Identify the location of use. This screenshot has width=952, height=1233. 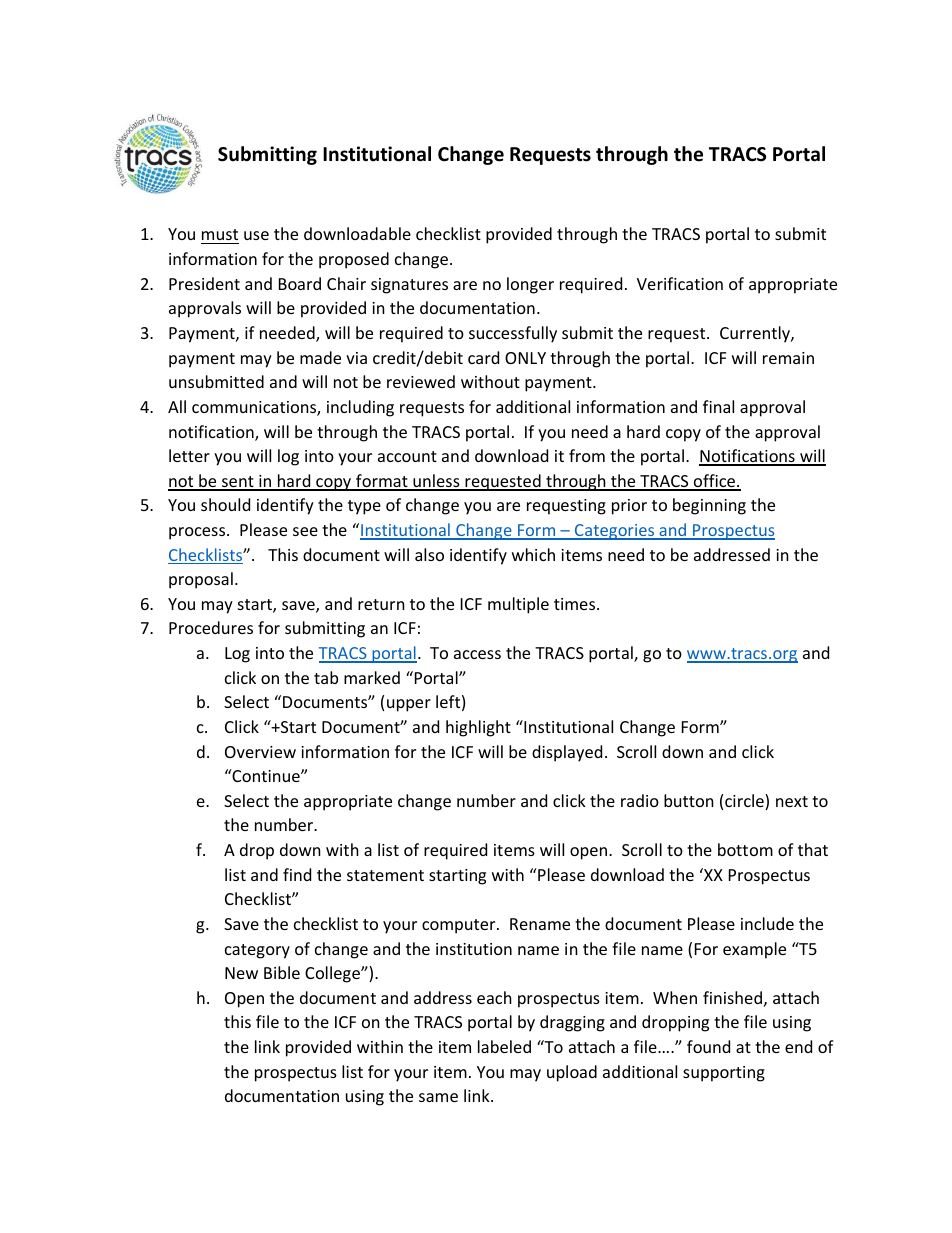
(256, 235).
